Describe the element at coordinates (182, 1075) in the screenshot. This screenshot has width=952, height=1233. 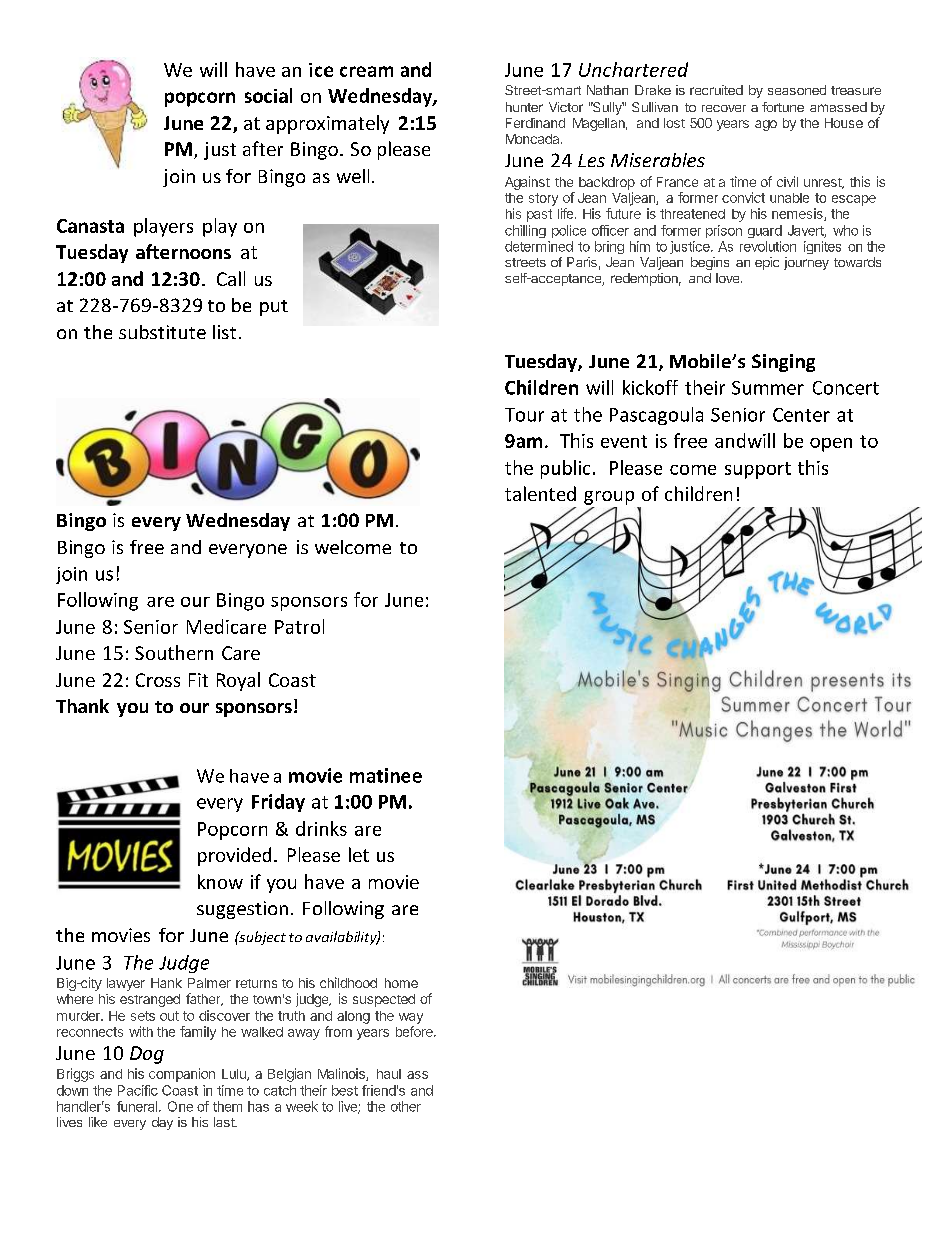
I see `companion` at that location.
